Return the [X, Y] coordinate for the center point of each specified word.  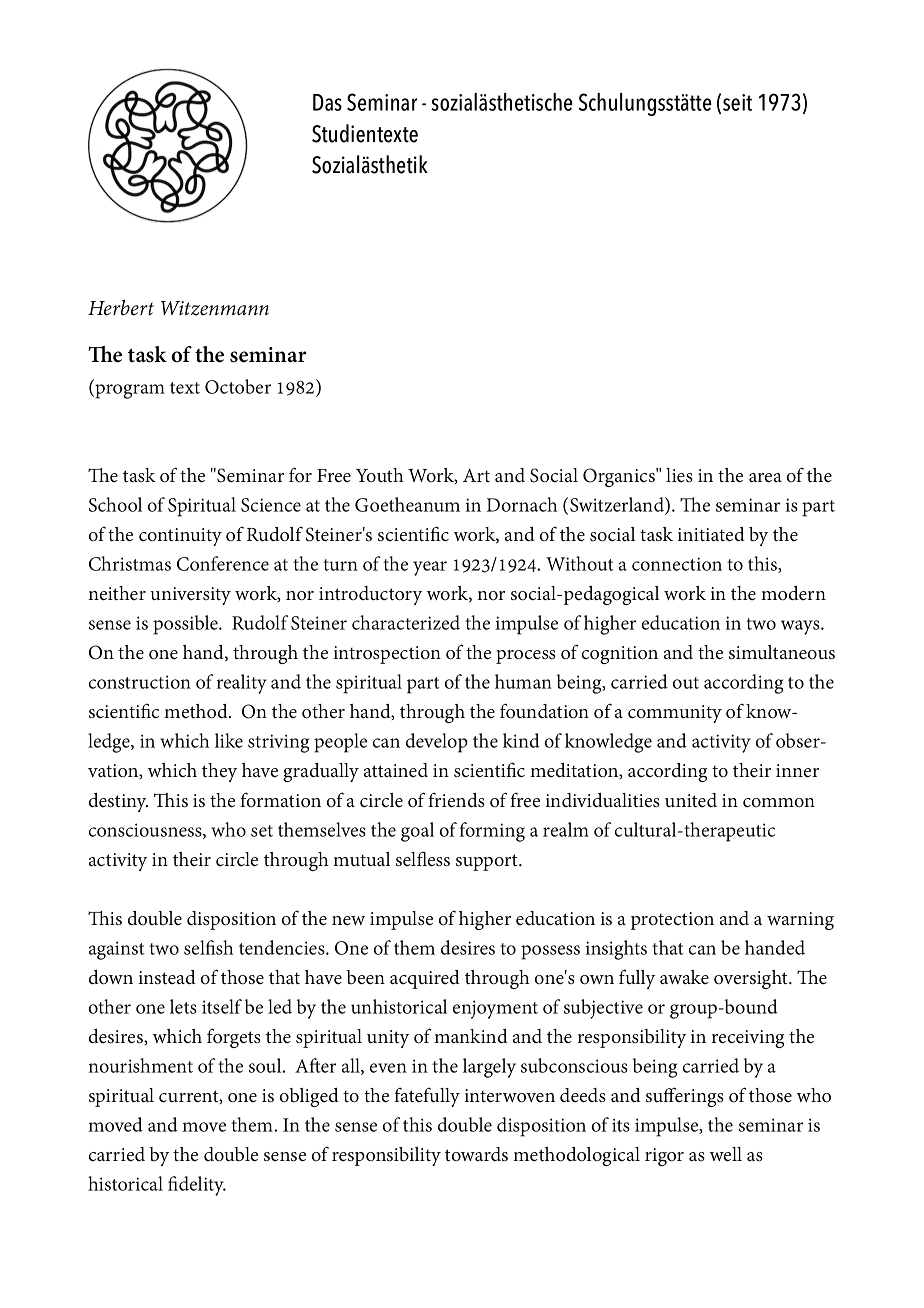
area [765, 478]
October [238, 386]
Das [327, 102]
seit [737, 102]
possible [186, 625]
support [488, 862]
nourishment [141, 1065]
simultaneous [782, 652]
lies [679, 475]
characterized [406, 622]
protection [672, 921]
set [262, 831]
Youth [380, 475]
